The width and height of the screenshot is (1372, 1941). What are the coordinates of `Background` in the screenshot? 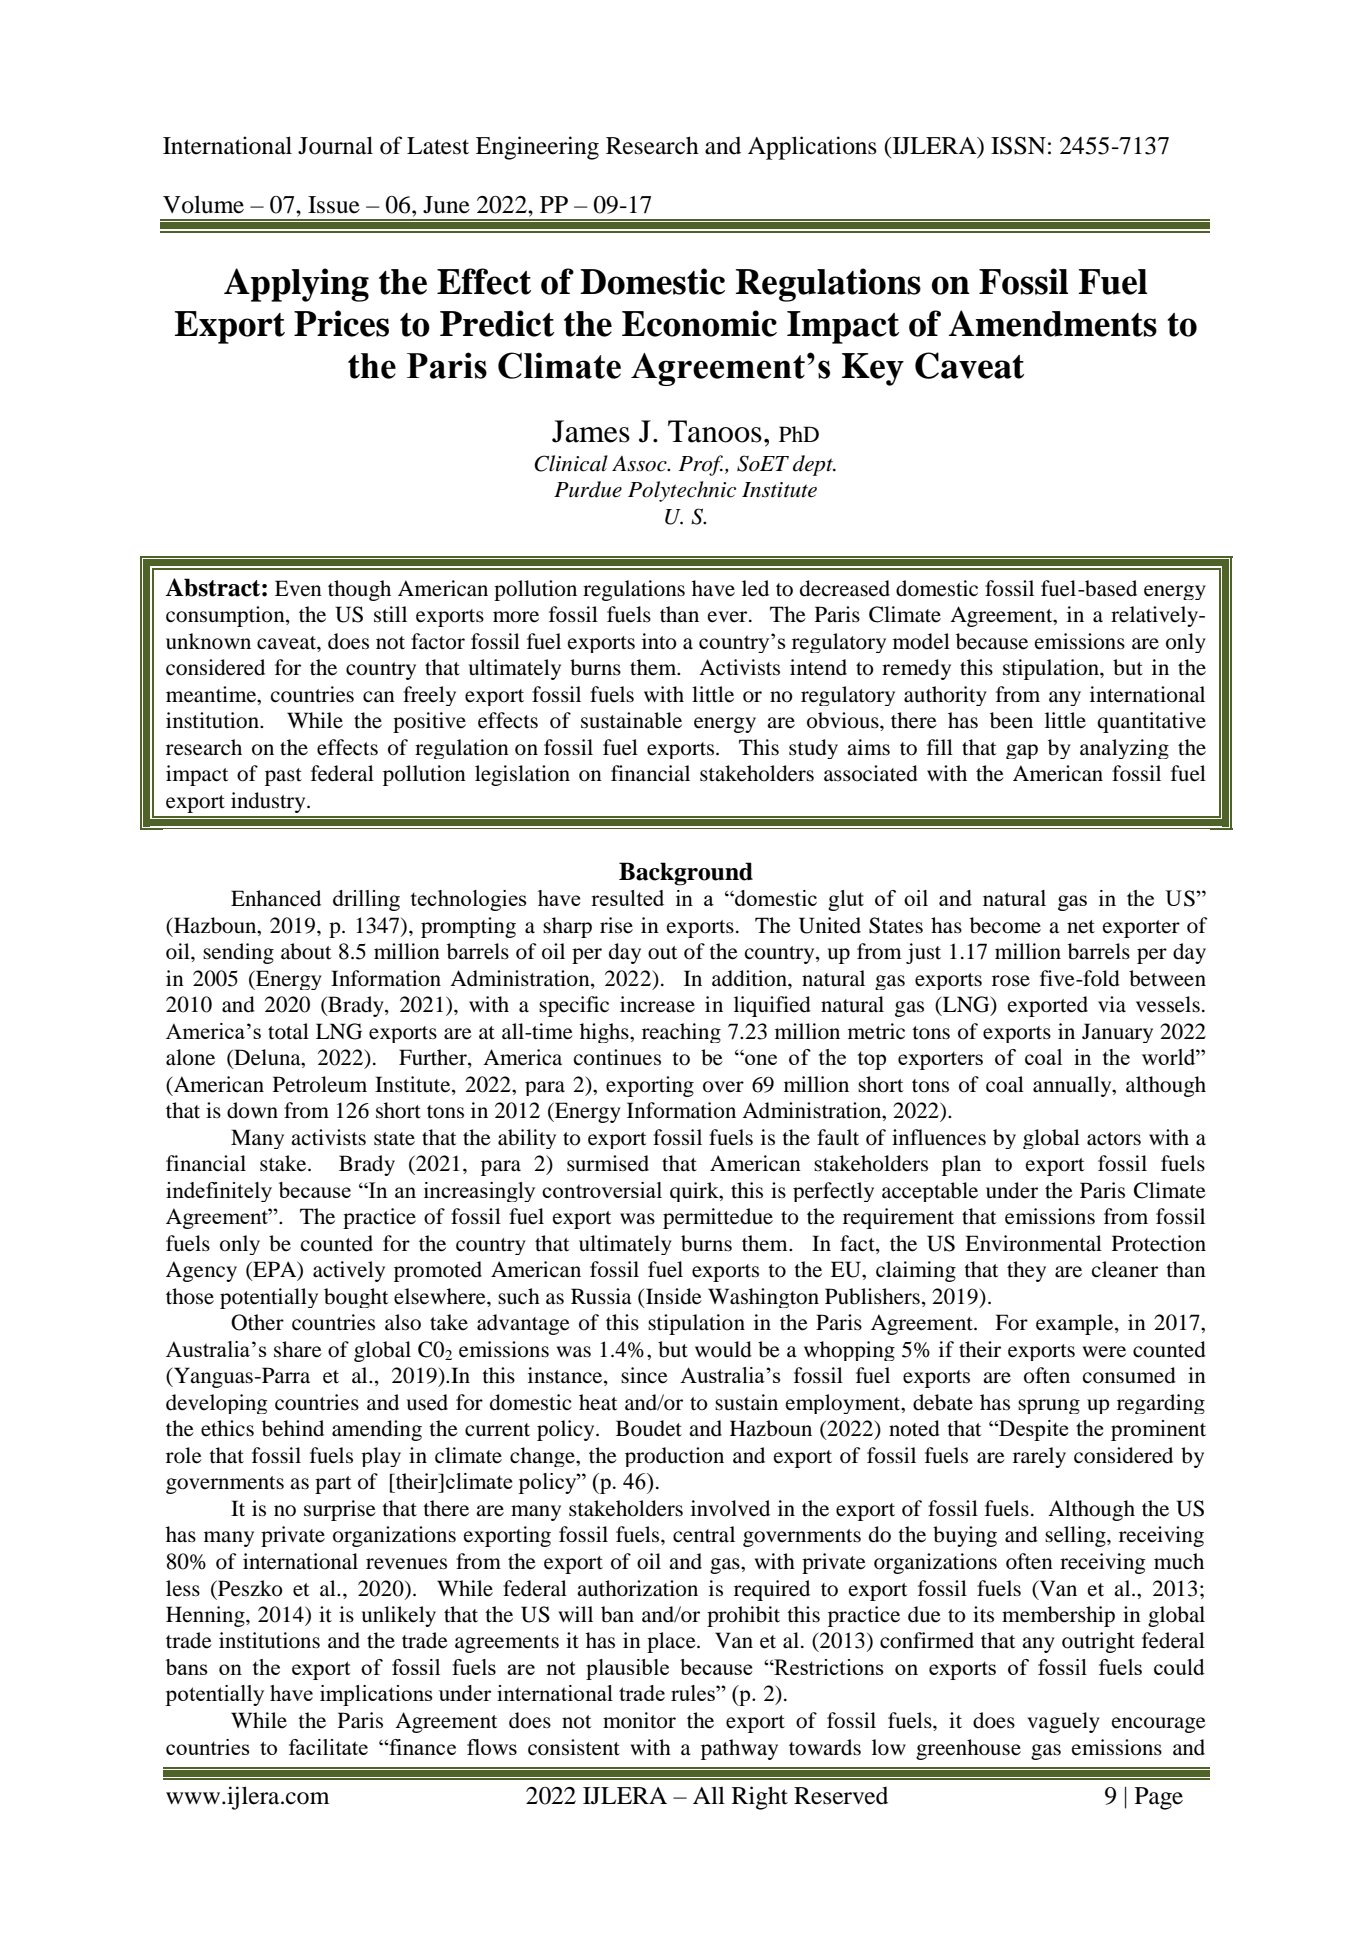 It's located at (686, 874).
